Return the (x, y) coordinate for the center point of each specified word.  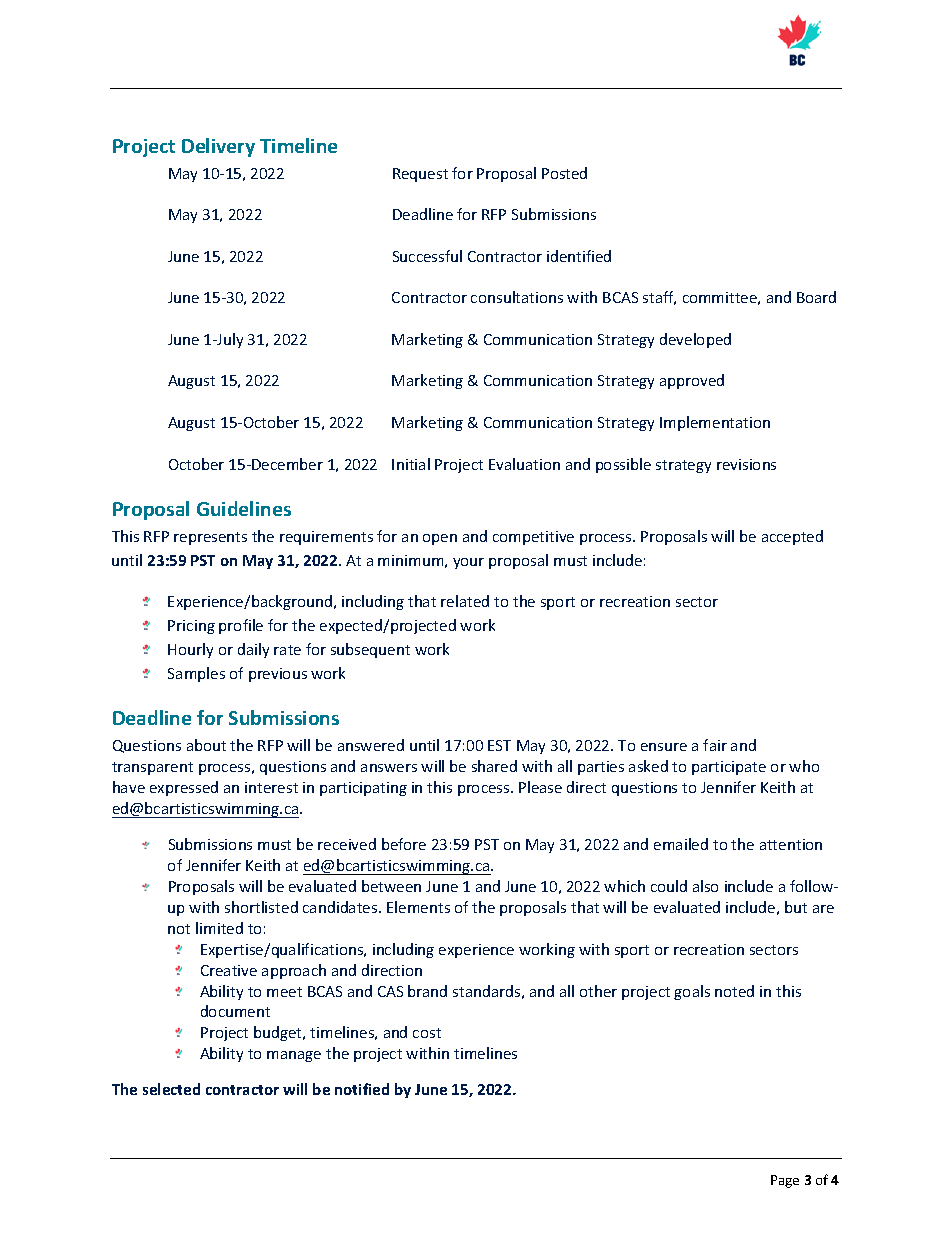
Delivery (218, 147)
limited (219, 928)
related (465, 601)
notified (362, 1089)
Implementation (715, 423)
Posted (564, 173)
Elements (418, 907)
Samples (196, 674)
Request (420, 175)
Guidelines (244, 508)
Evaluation (524, 464)
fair (715, 745)
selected (171, 1089)
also (705, 886)
